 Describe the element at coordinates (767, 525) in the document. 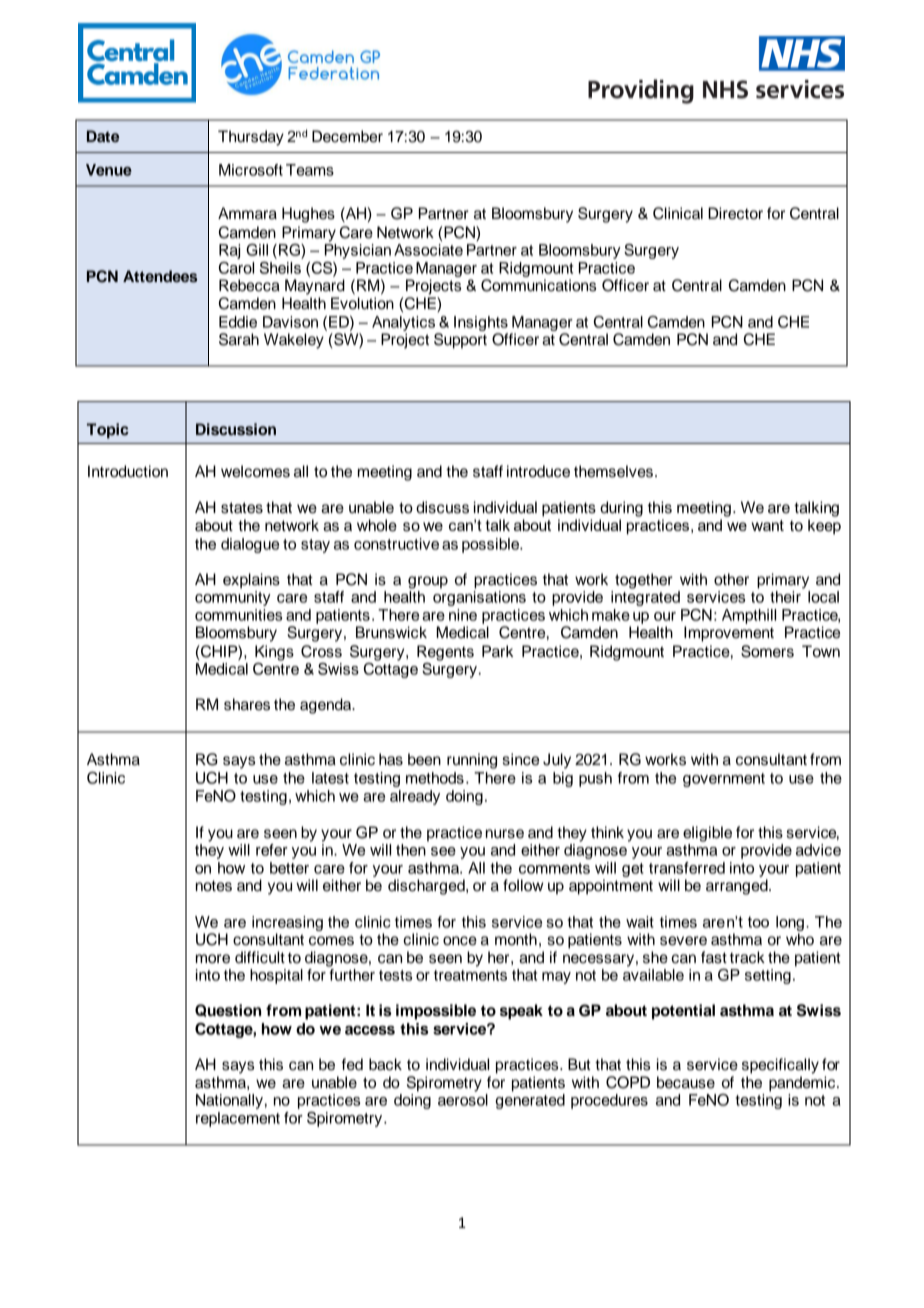

I see `want` at that location.
